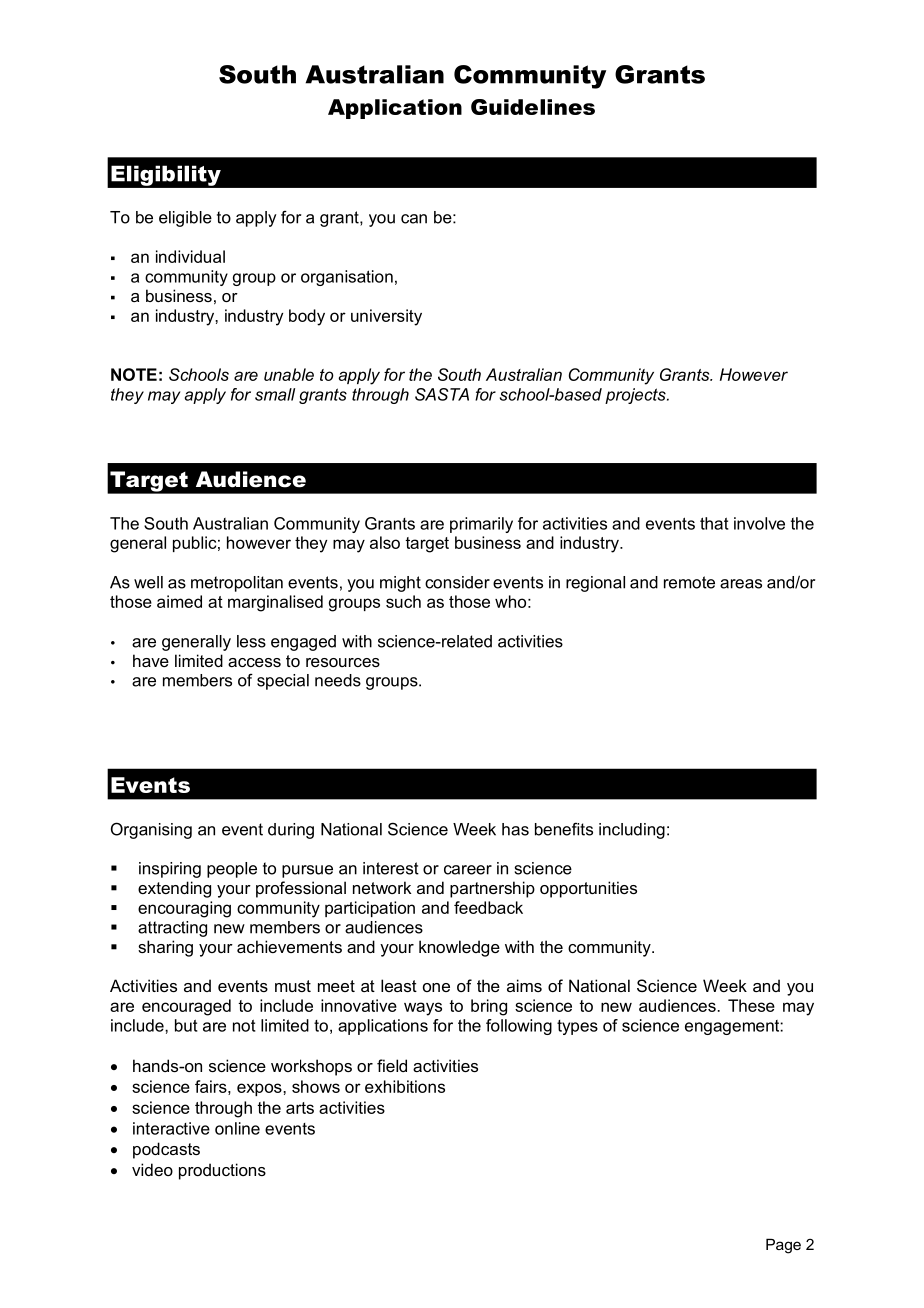 Image resolution: width=924 pixels, height=1308 pixels. Describe the element at coordinates (254, 662) in the screenshot. I see `access` at that location.
